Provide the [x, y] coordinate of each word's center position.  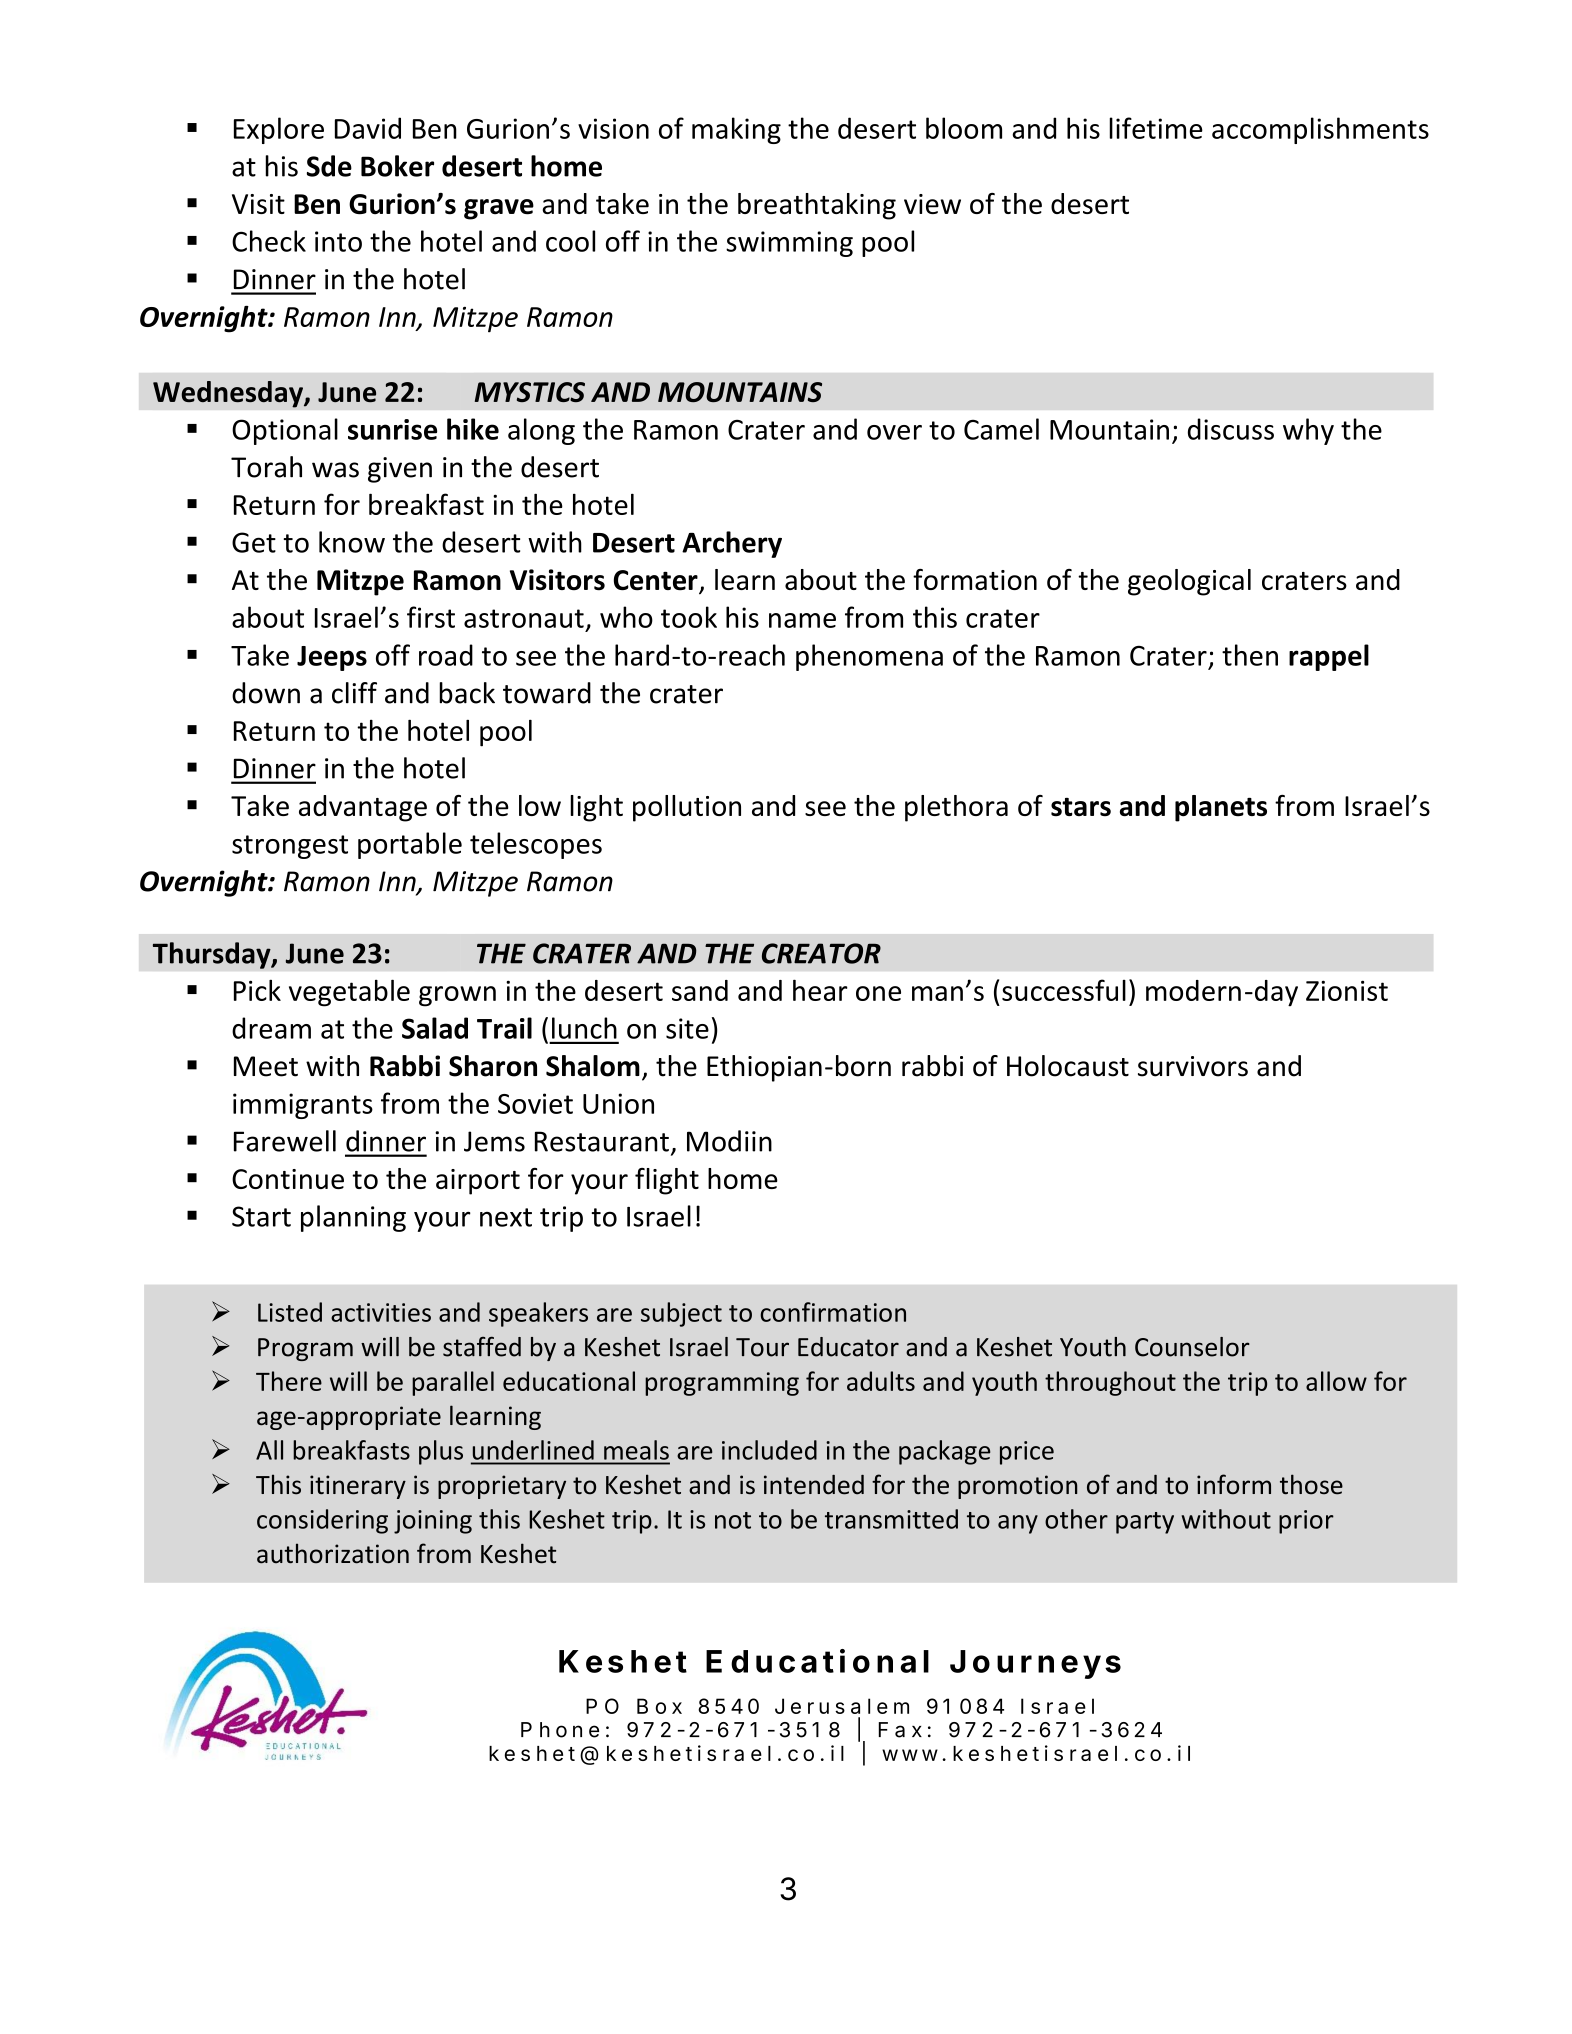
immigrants [303, 1106]
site [687, 1028]
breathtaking [817, 206]
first [431, 617]
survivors [1193, 1066]
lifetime [1156, 128]
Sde [329, 166]
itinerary [358, 1487]
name [802, 620]
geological [1189, 582]
